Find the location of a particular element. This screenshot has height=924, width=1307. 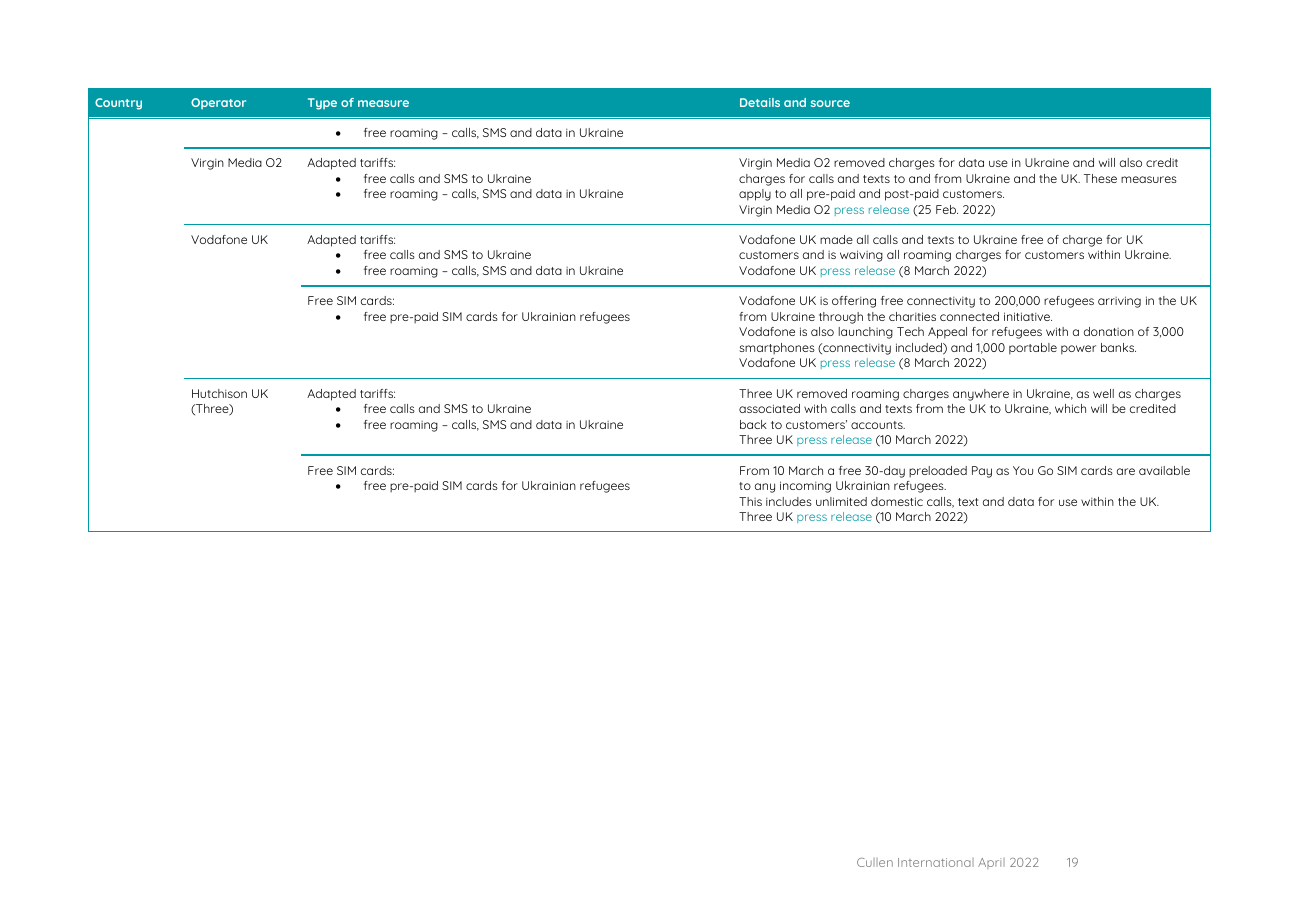

domestic is located at coordinates (897, 501).
